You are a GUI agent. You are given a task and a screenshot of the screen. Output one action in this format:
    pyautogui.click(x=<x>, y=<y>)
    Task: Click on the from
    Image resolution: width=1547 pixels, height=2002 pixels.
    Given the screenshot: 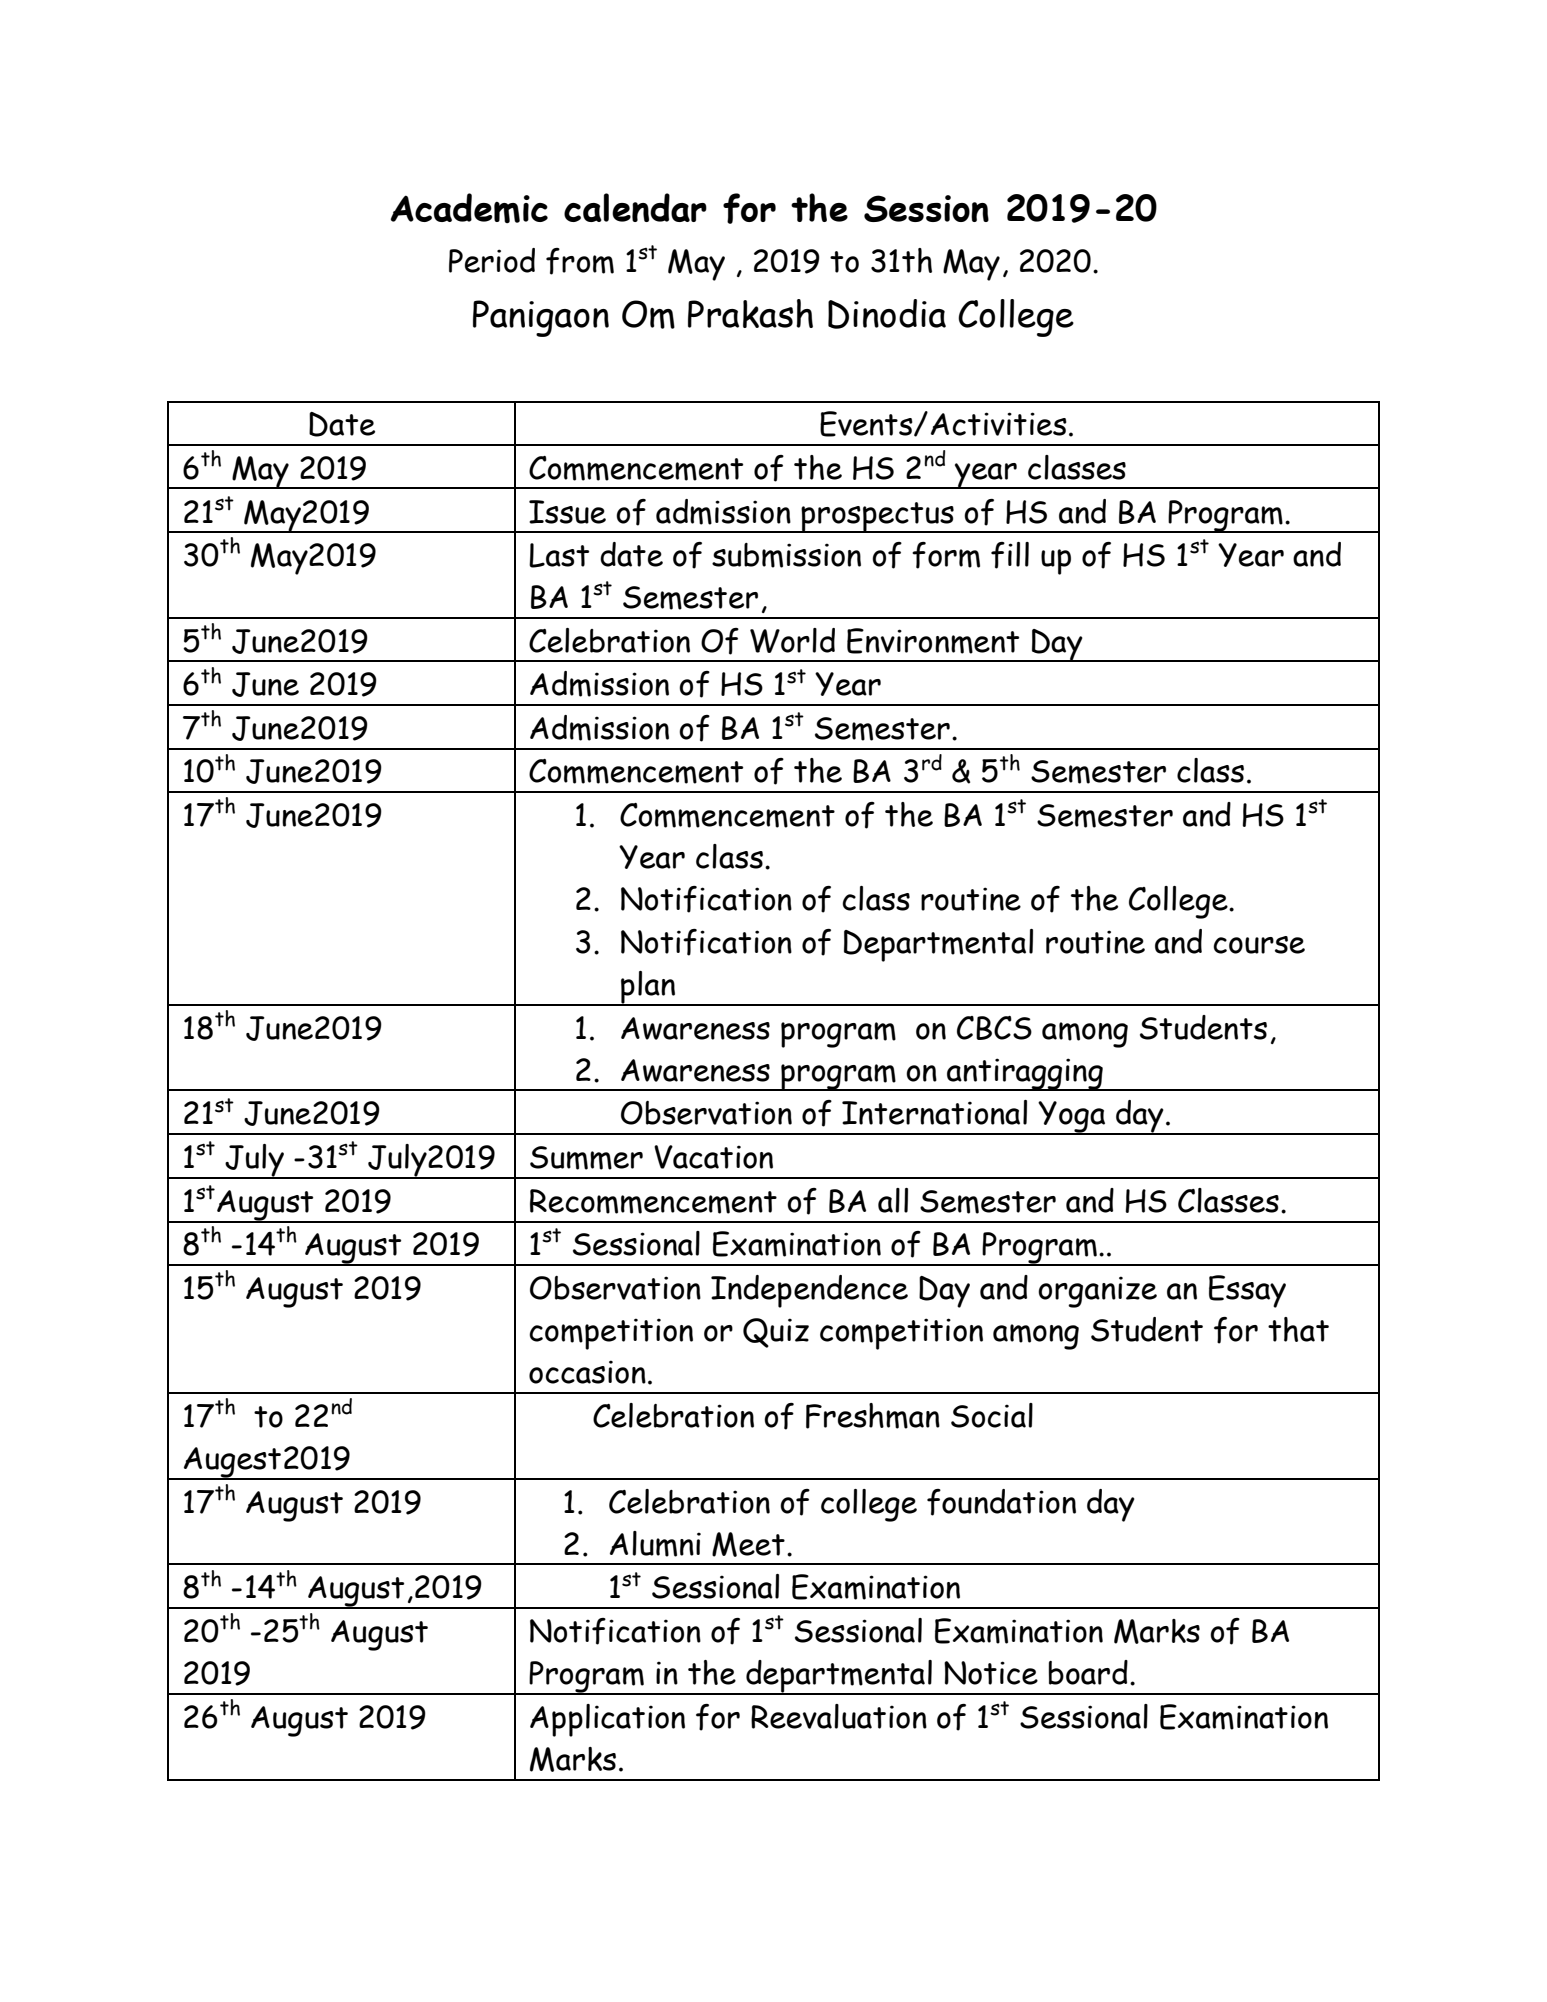 What is the action you would take?
    pyautogui.click(x=580, y=261)
